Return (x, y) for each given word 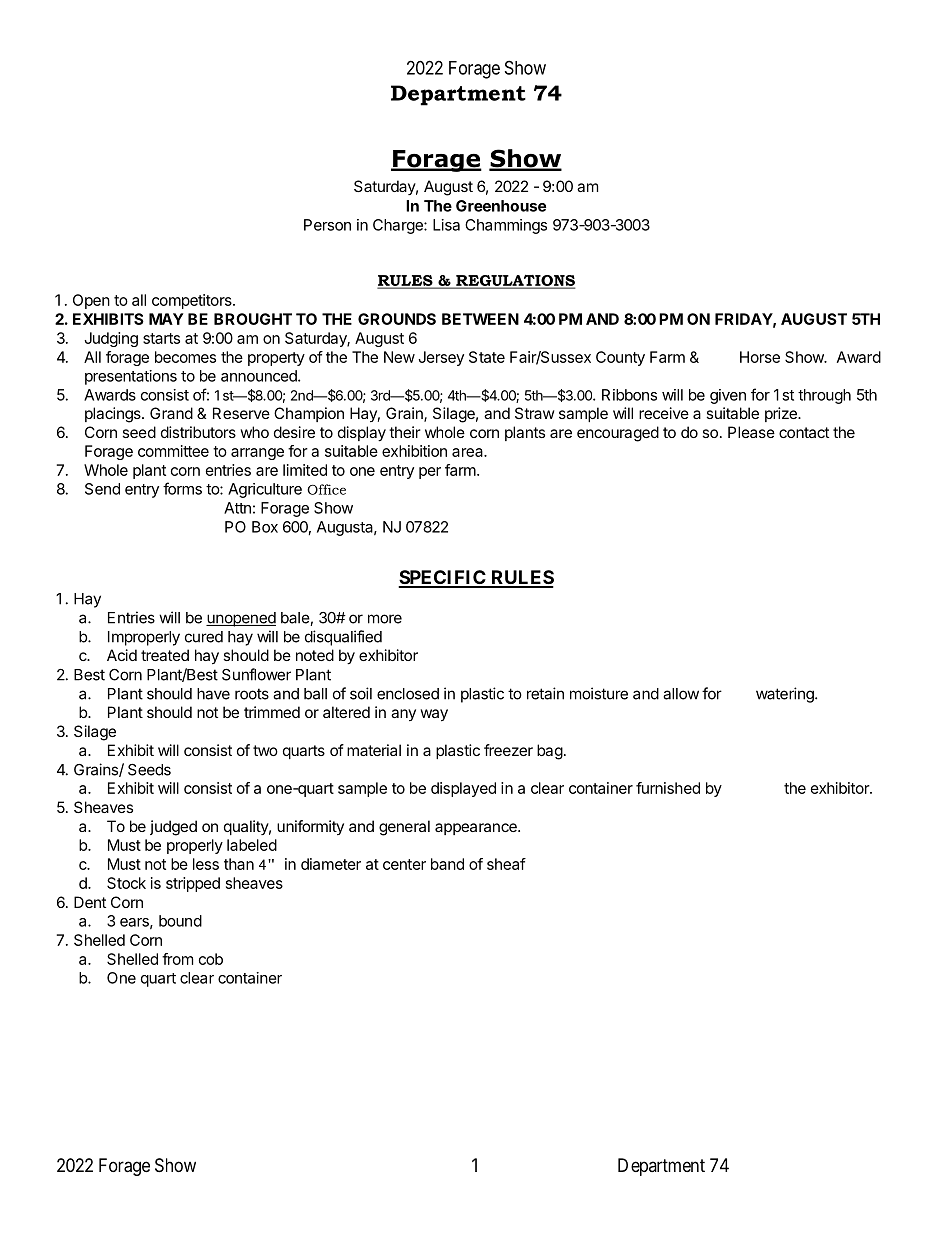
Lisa (446, 225)
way (434, 715)
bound (180, 921)
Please (751, 432)
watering (786, 695)
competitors (193, 301)
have (213, 694)
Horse (760, 357)
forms (182, 488)
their (405, 432)
